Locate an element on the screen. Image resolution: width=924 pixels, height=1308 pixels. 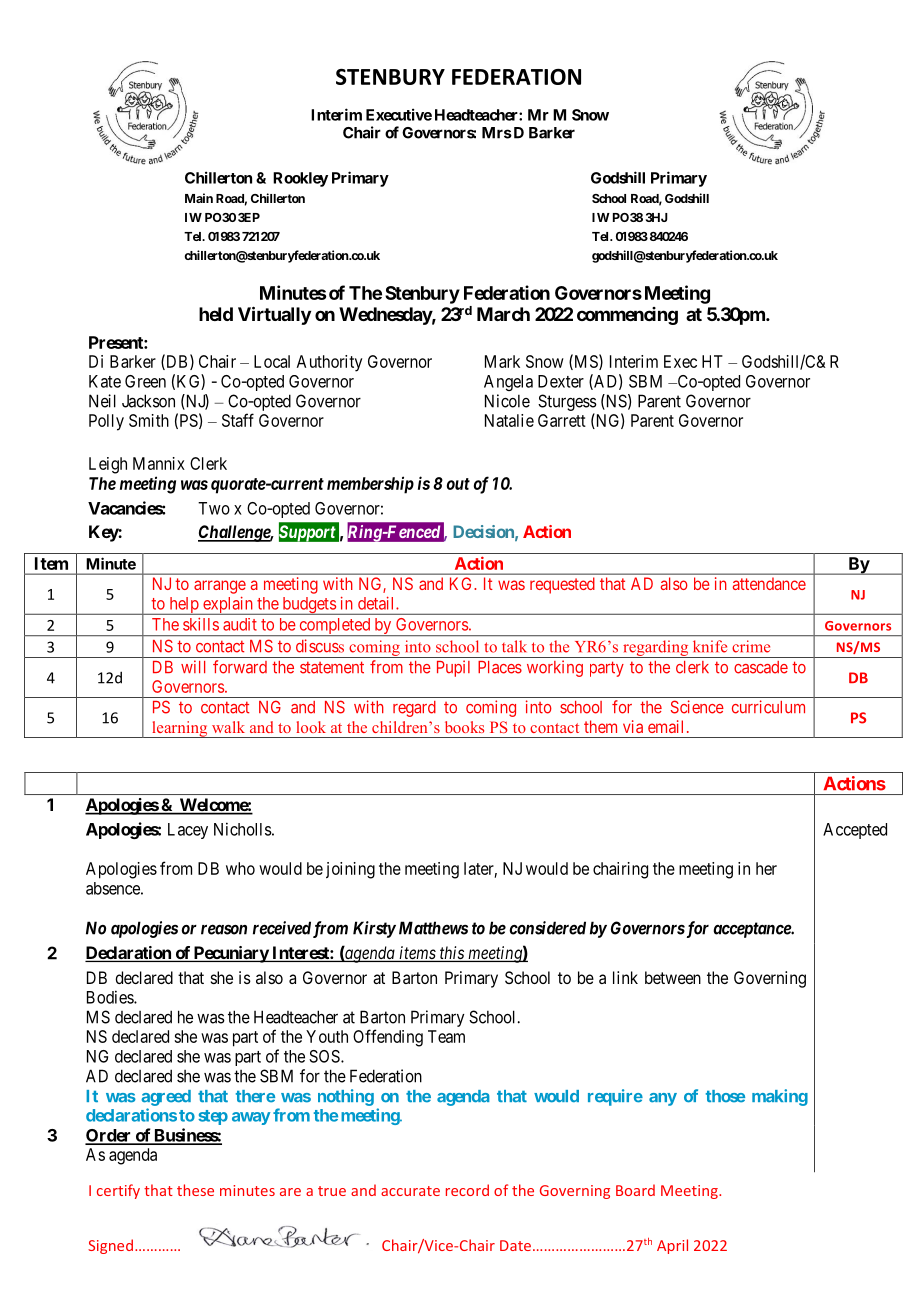
arrange is located at coordinates (220, 587).
